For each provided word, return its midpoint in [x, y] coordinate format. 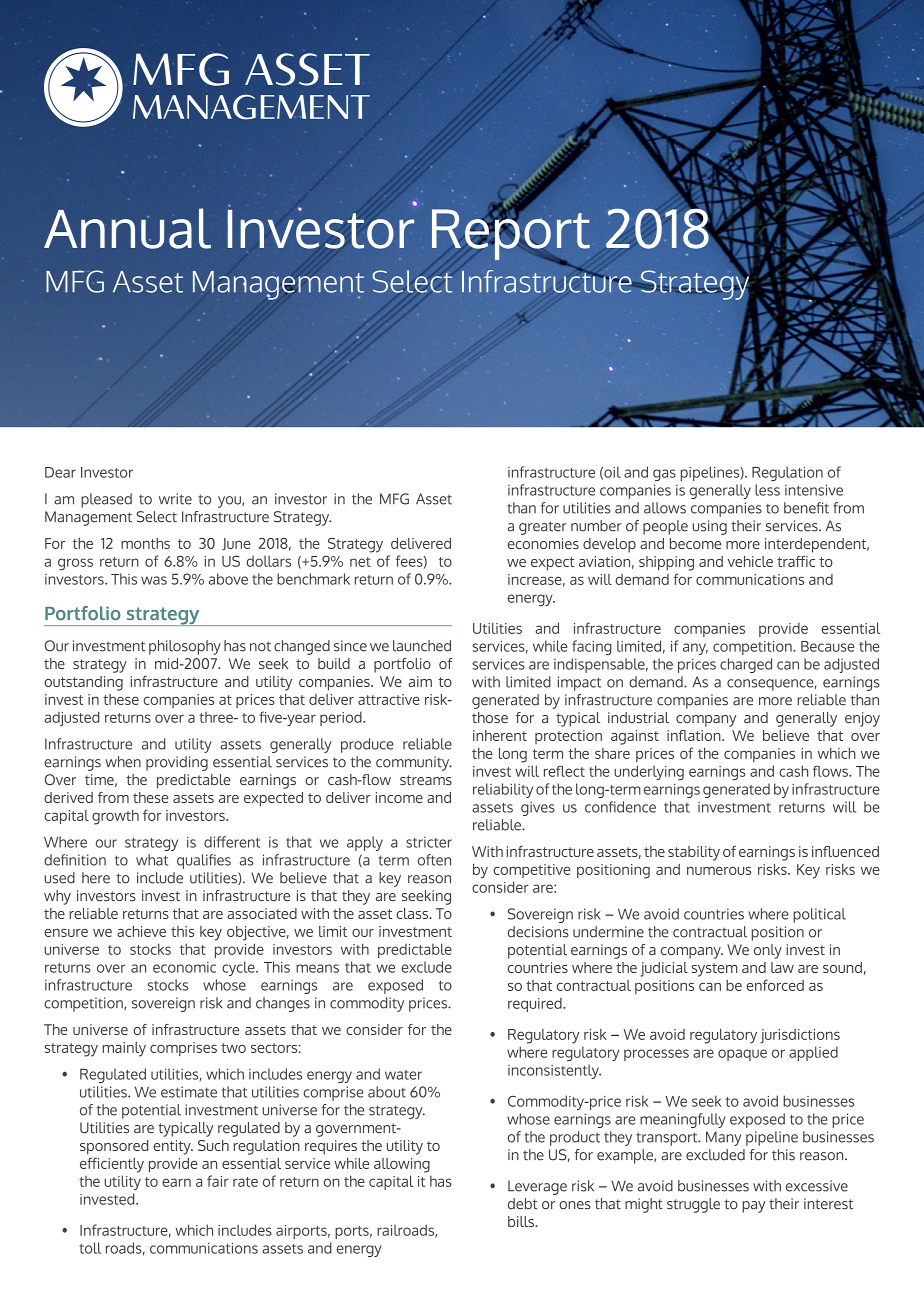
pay [753, 1207]
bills [522, 1221]
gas [664, 475]
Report [511, 235]
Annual [127, 228]
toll [90, 1248]
